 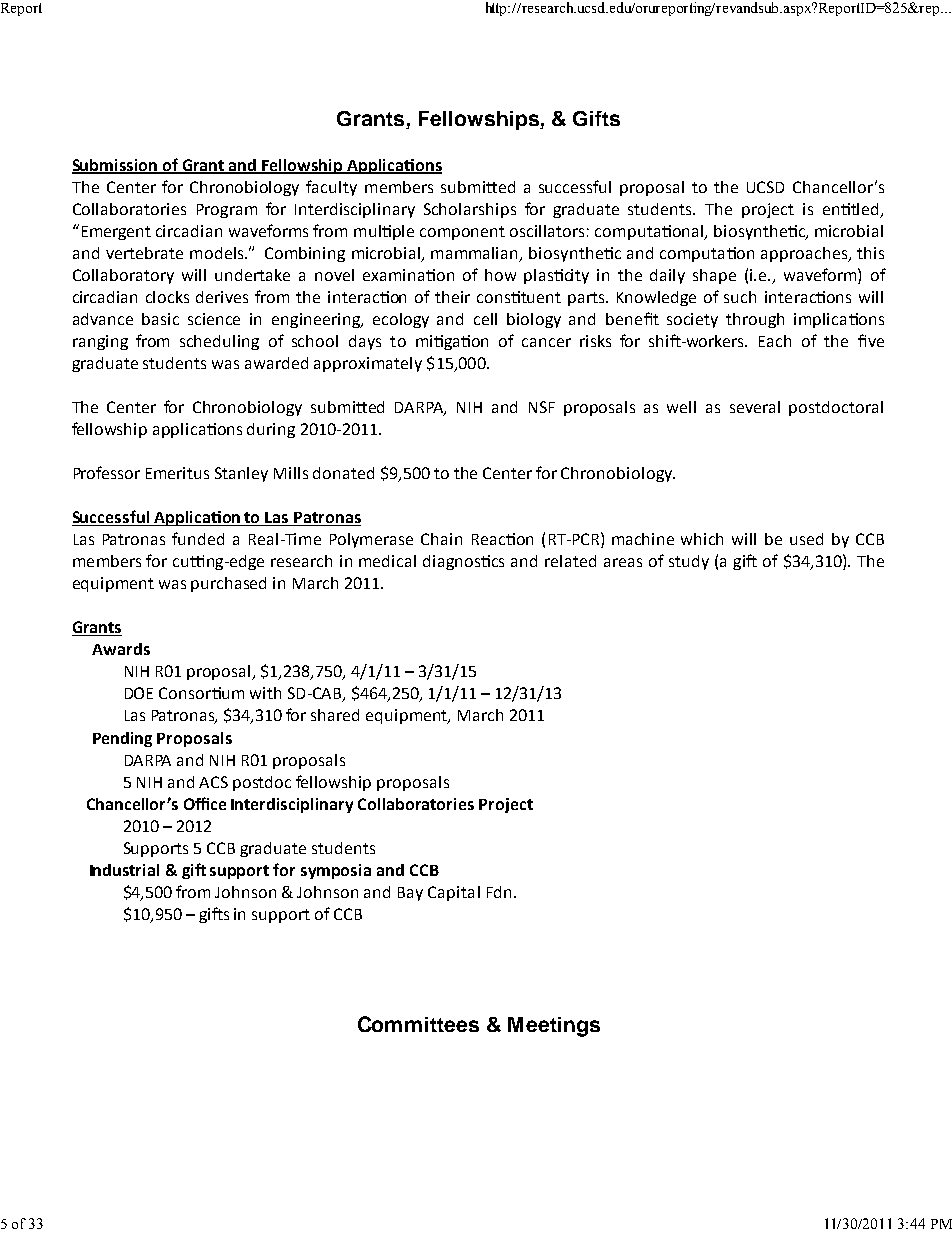 I want to click on several, so click(x=755, y=407).
